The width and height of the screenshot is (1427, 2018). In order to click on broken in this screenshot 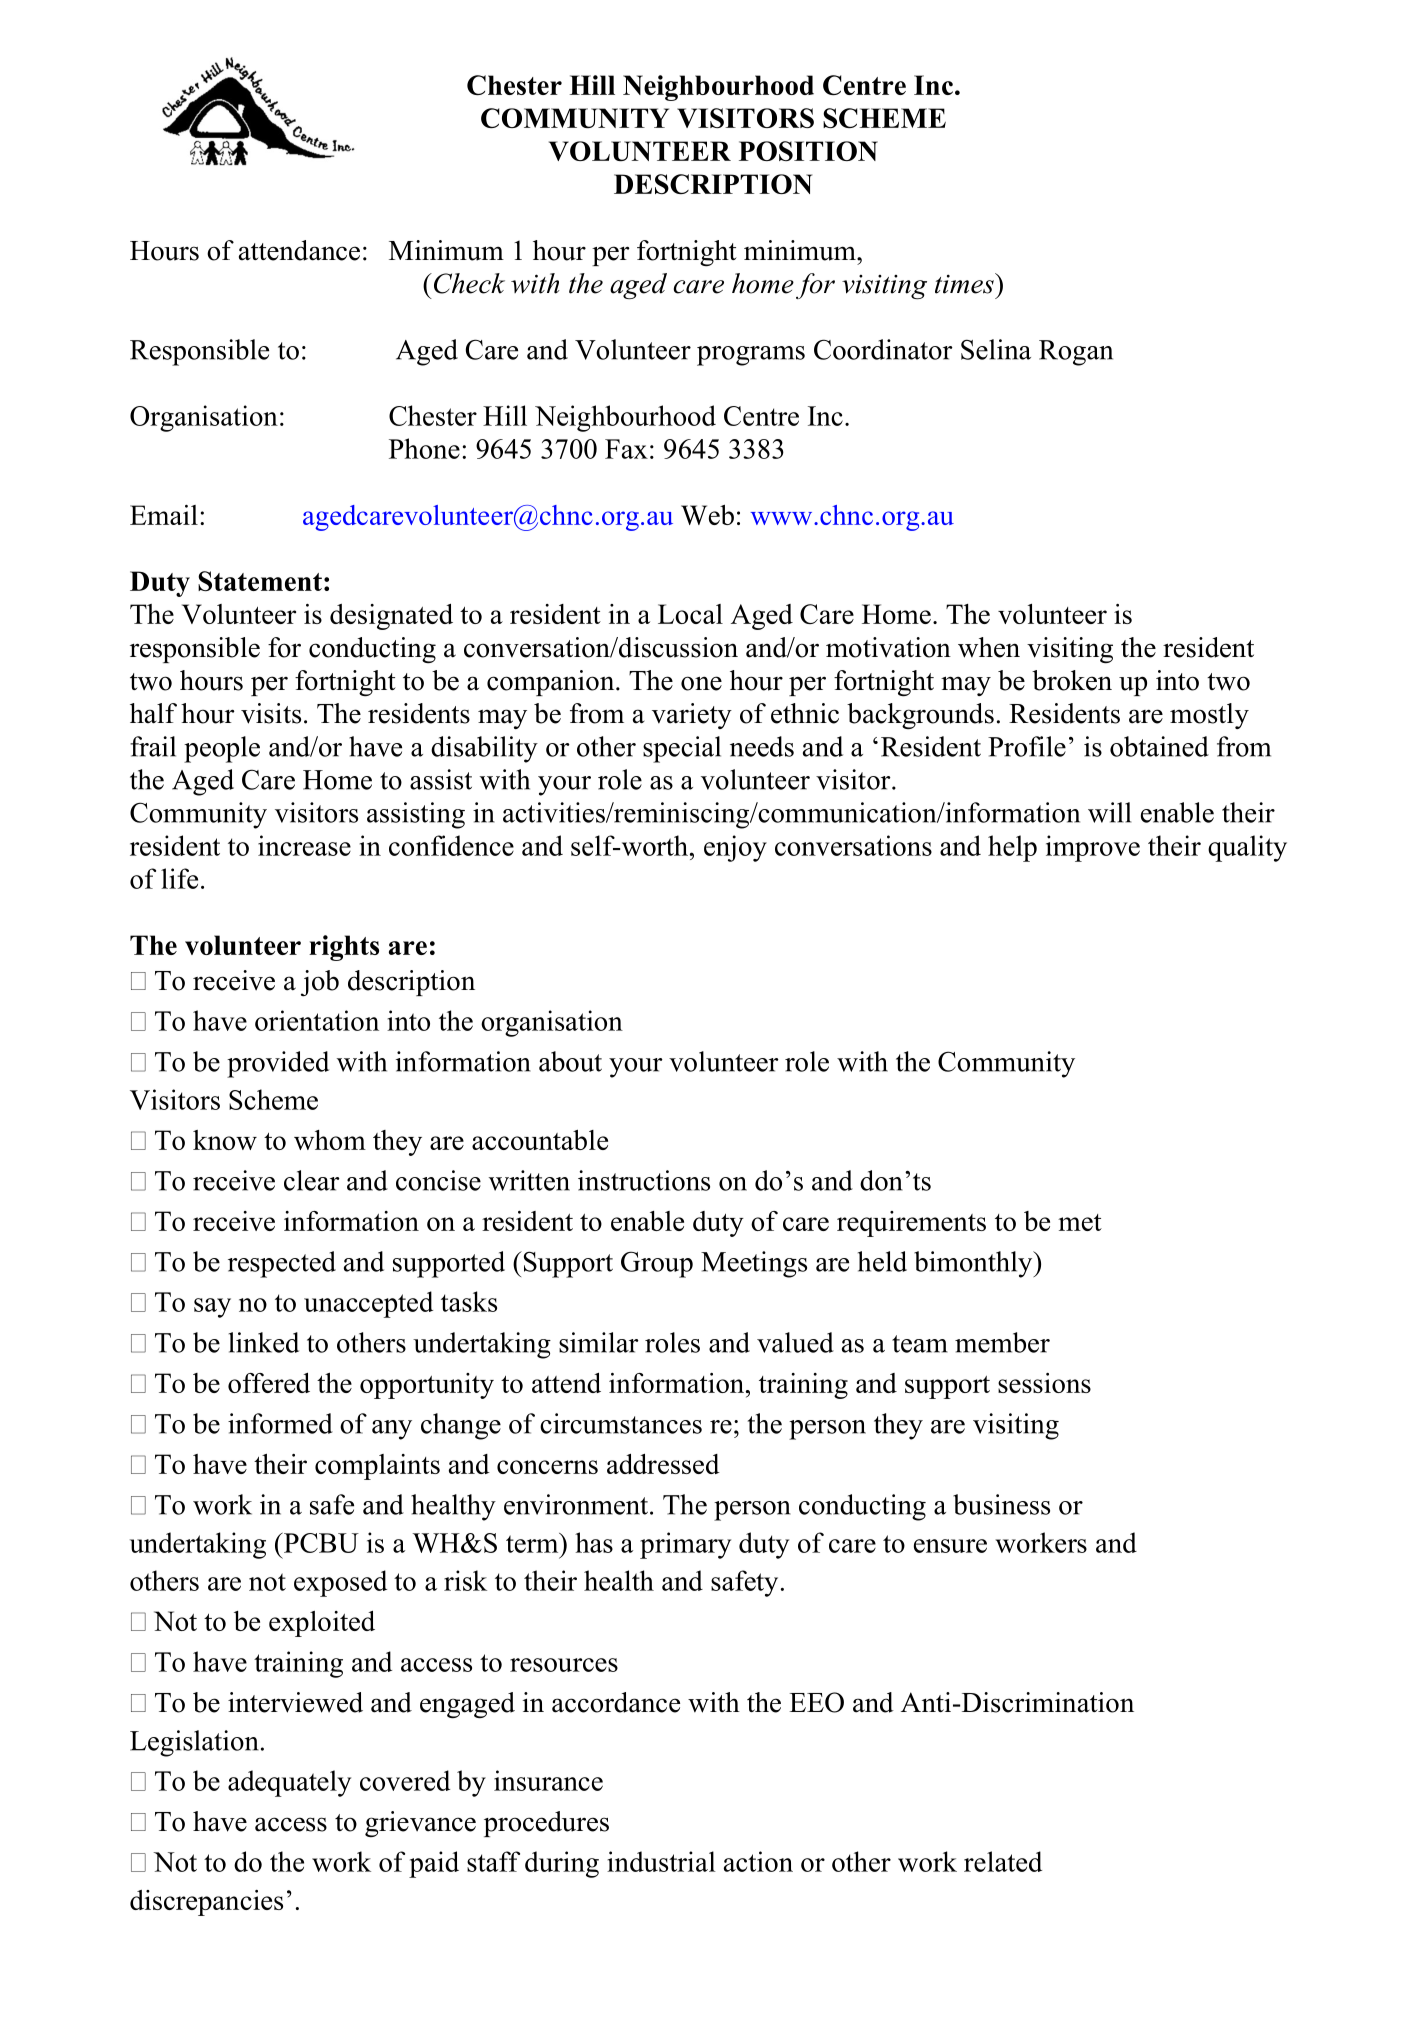, I will do `click(1072, 680)`.
